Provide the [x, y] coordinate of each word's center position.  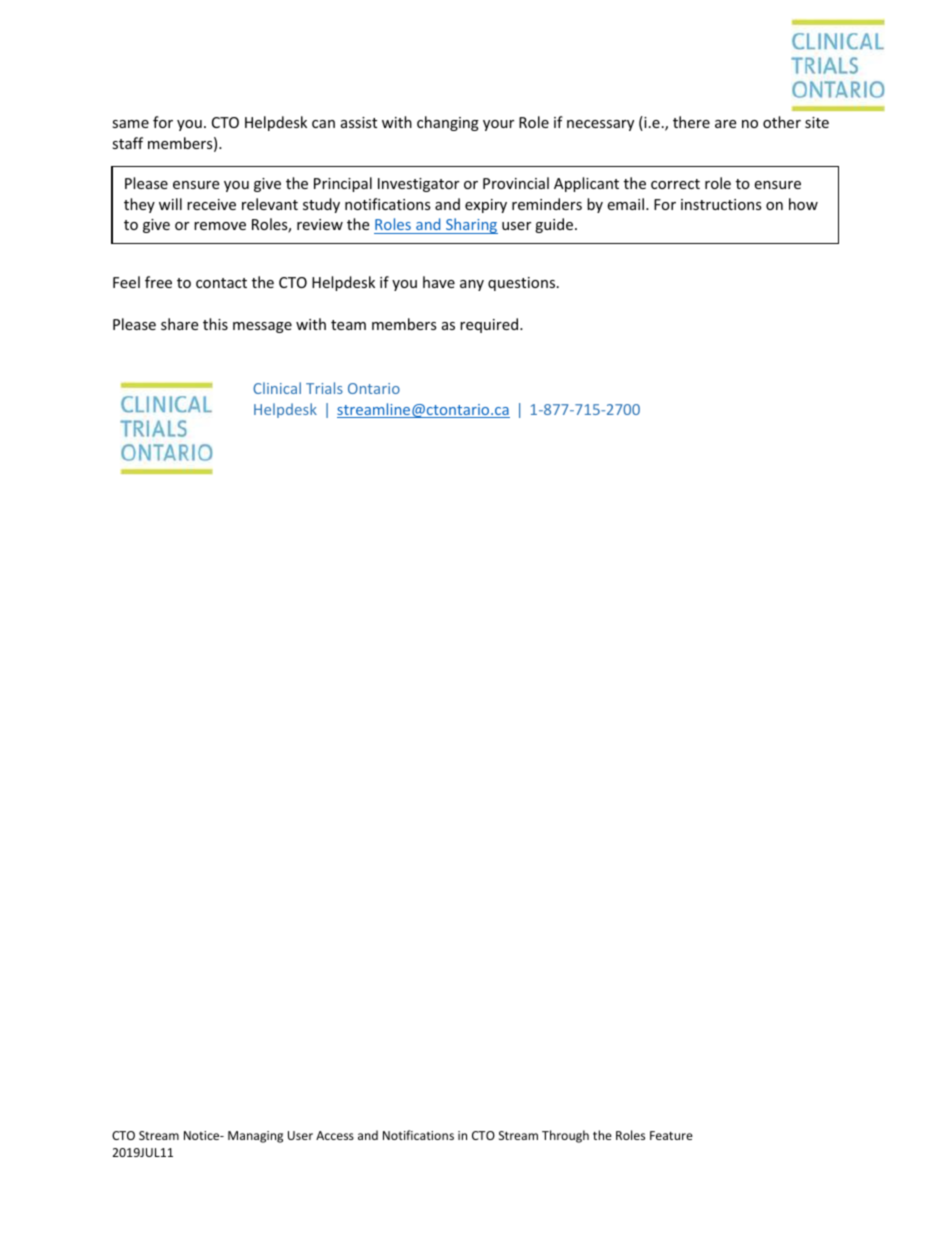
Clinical [277, 388]
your [498, 125]
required [490, 325]
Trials [324, 388]
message [262, 327]
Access [335, 1135]
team [348, 325]
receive [211, 204]
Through [565, 1136]
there [691, 122]
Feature [671, 1135]
